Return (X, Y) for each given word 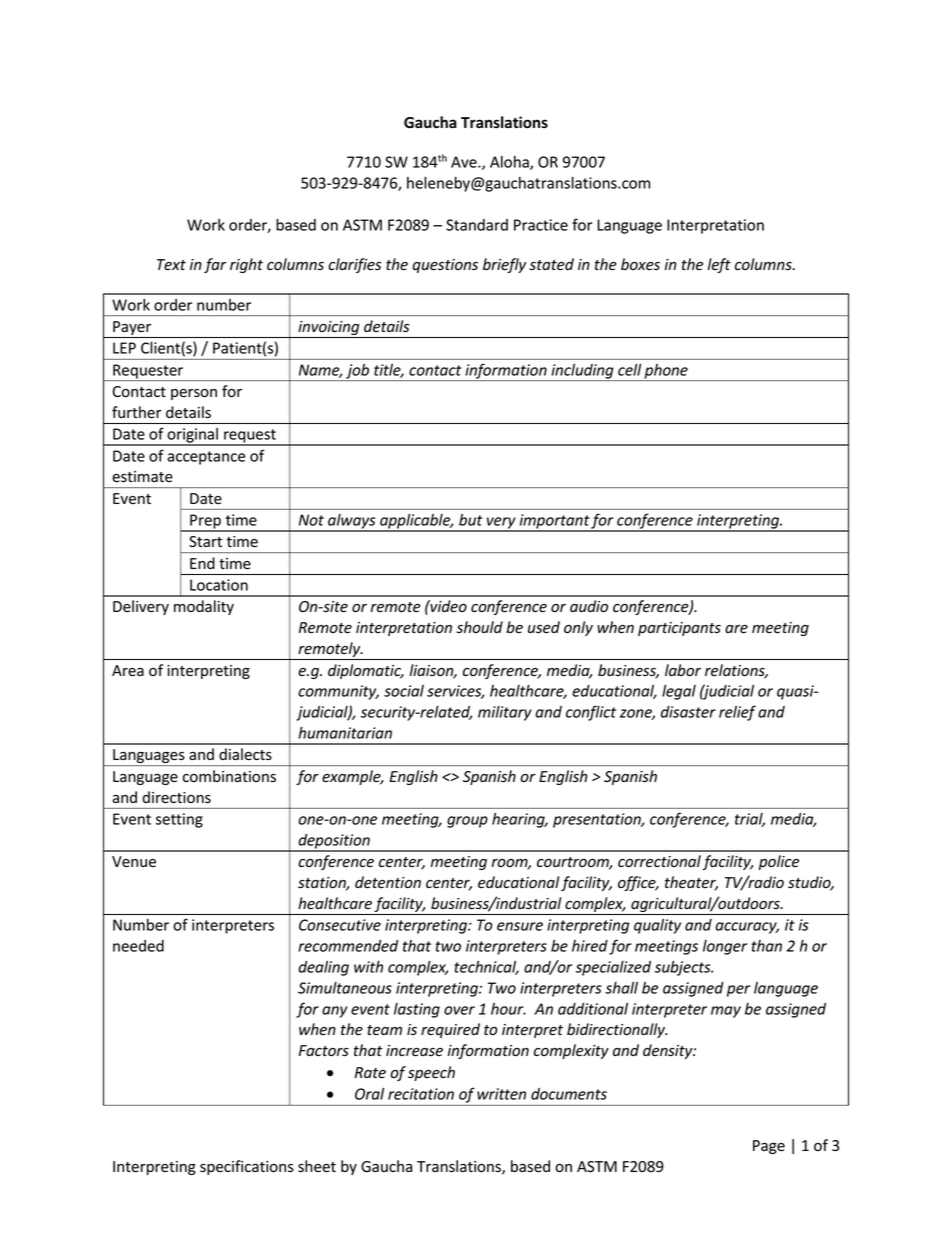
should (480, 627)
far (215, 265)
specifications (247, 1167)
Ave (465, 162)
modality (204, 607)
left (719, 265)
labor (683, 670)
